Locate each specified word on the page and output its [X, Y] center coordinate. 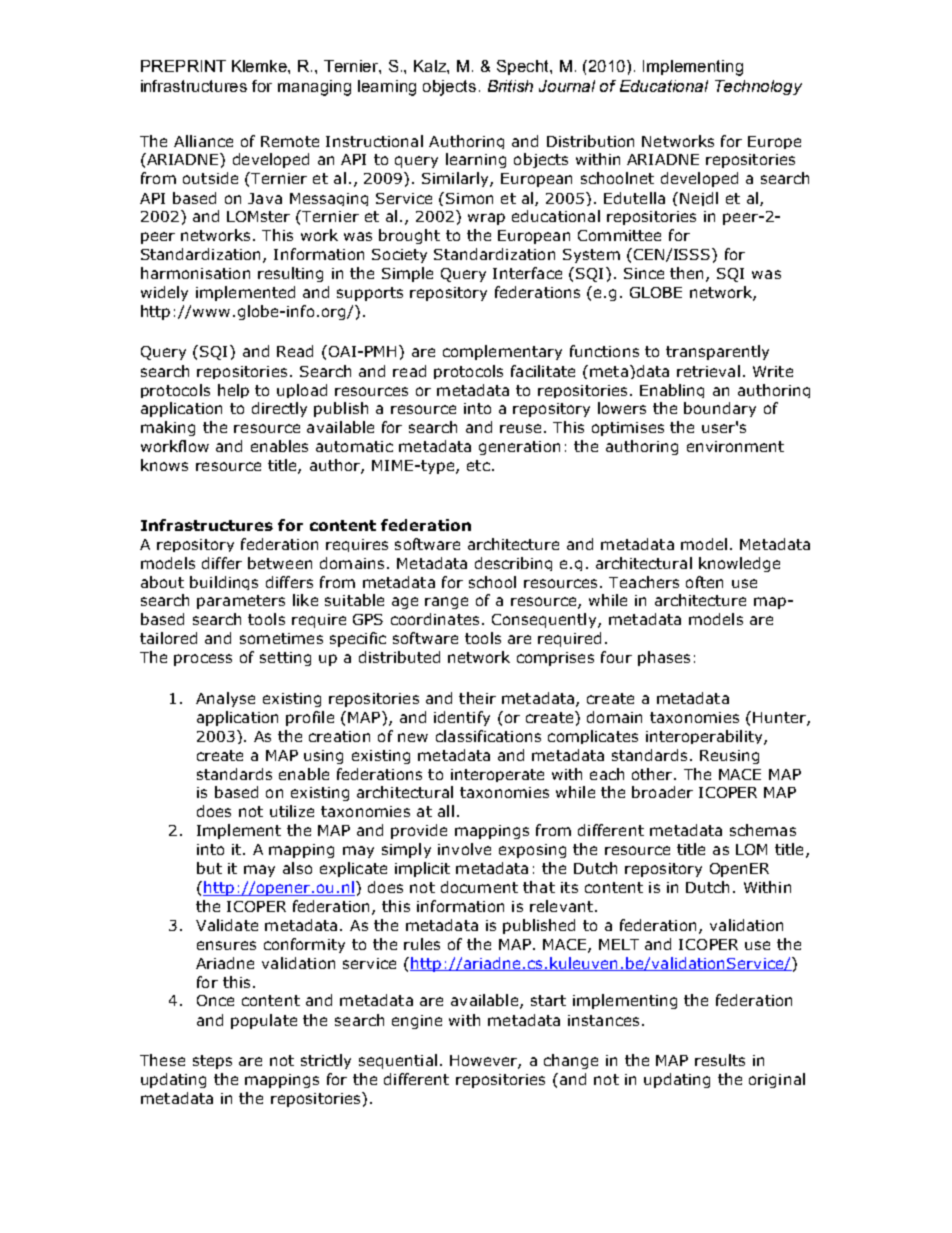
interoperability [705, 737]
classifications [488, 736]
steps [212, 1062]
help [233, 391]
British [510, 86]
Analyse [225, 699]
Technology [758, 87]
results [720, 1060]
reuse [520, 428]
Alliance [203, 141]
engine [417, 1022]
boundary [720, 409]
